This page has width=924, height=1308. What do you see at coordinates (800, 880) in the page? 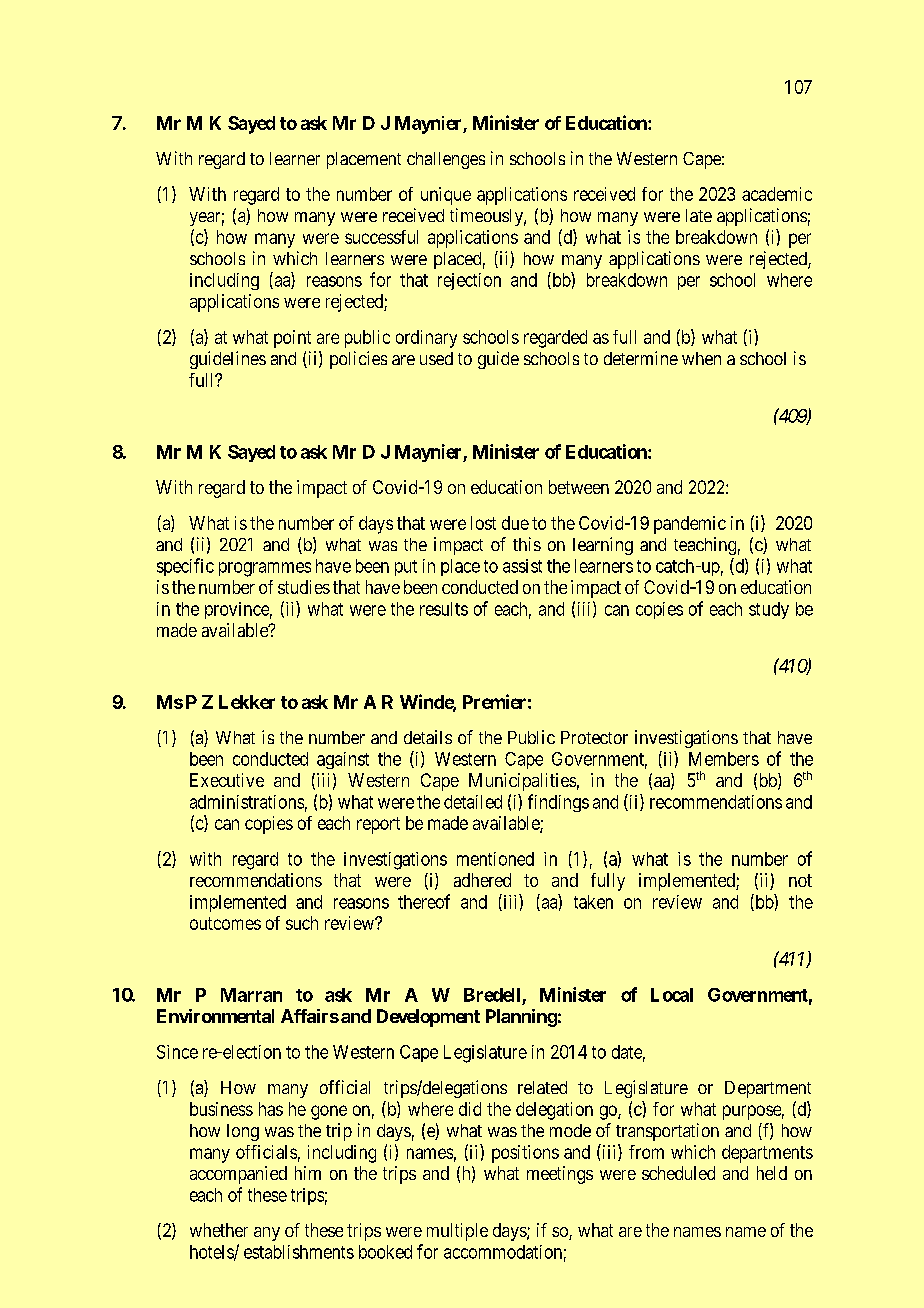
I see `not` at bounding box center [800, 880].
